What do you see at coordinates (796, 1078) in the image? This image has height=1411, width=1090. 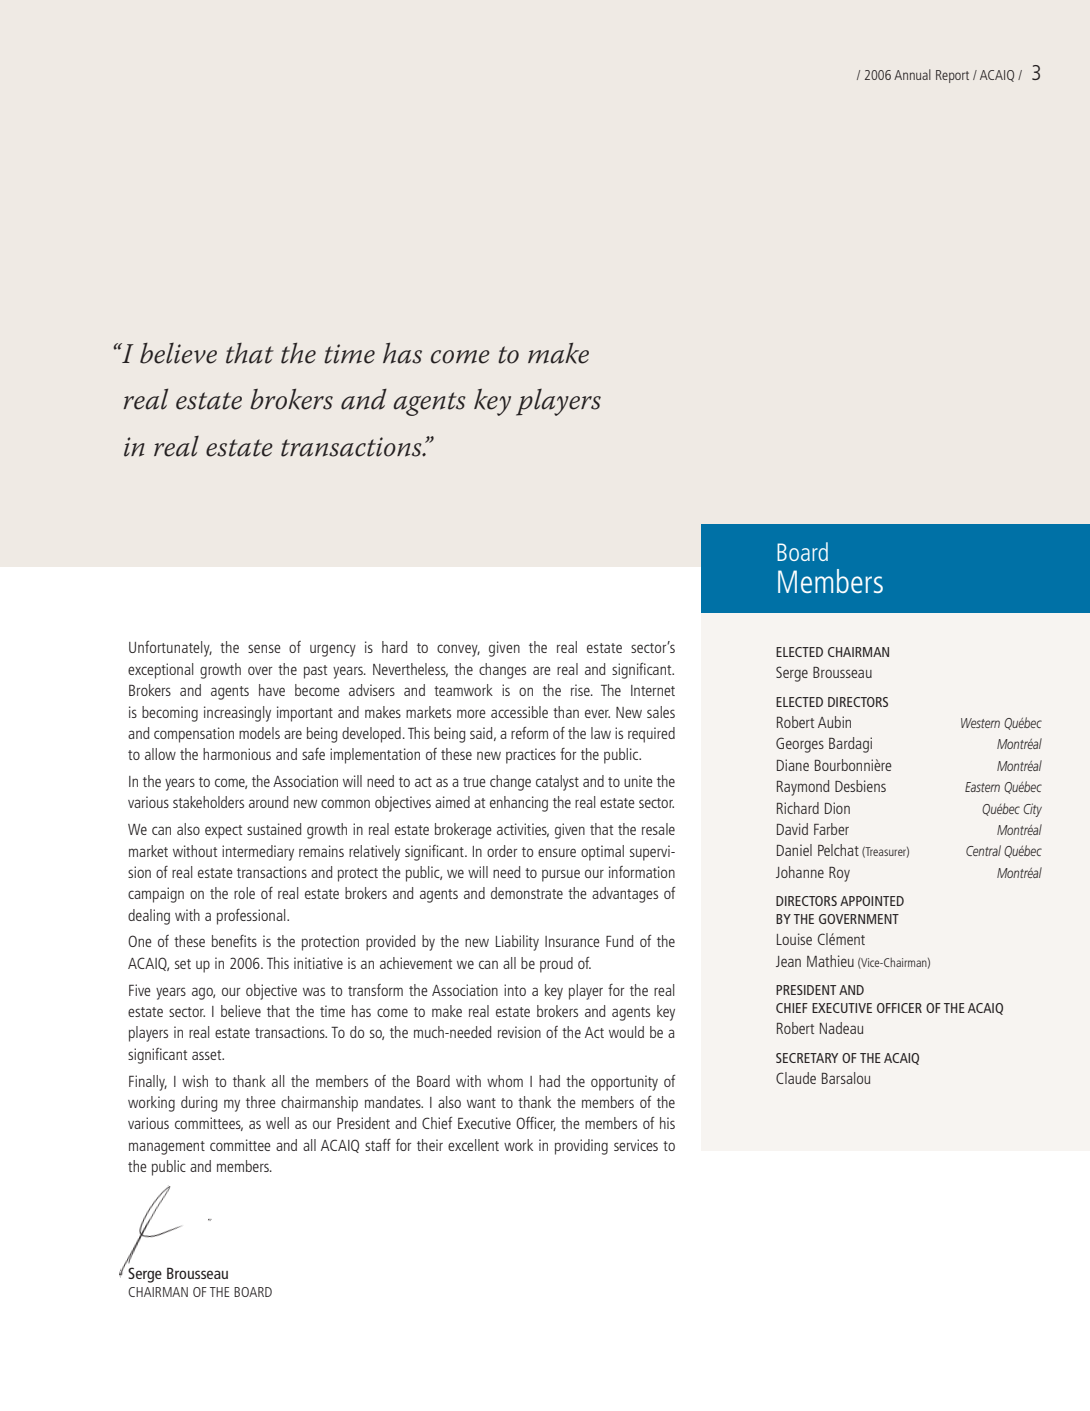 I see `Claude` at bounding box center [796, 1078].
